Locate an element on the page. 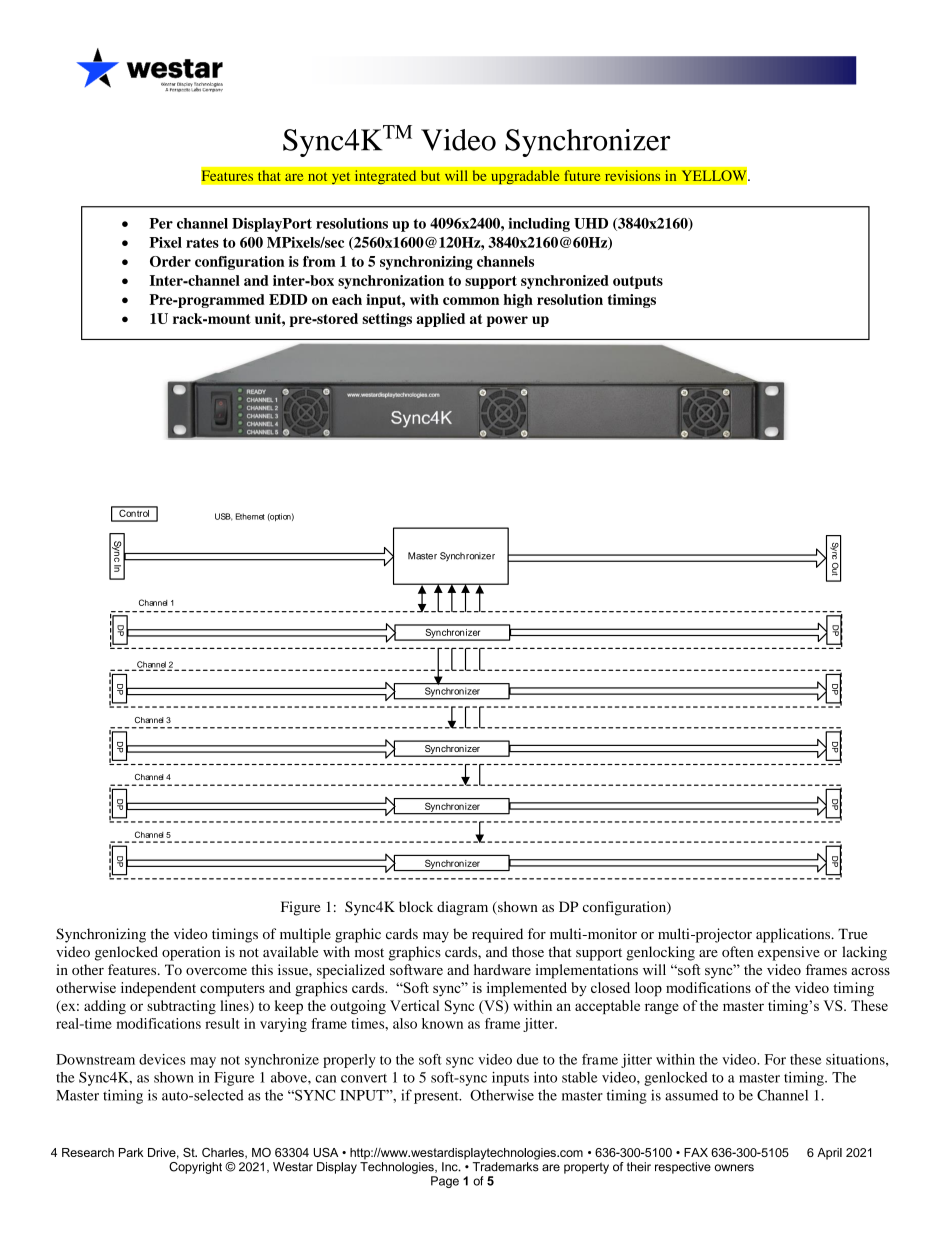  applications is located at coordinates (794, 935).
